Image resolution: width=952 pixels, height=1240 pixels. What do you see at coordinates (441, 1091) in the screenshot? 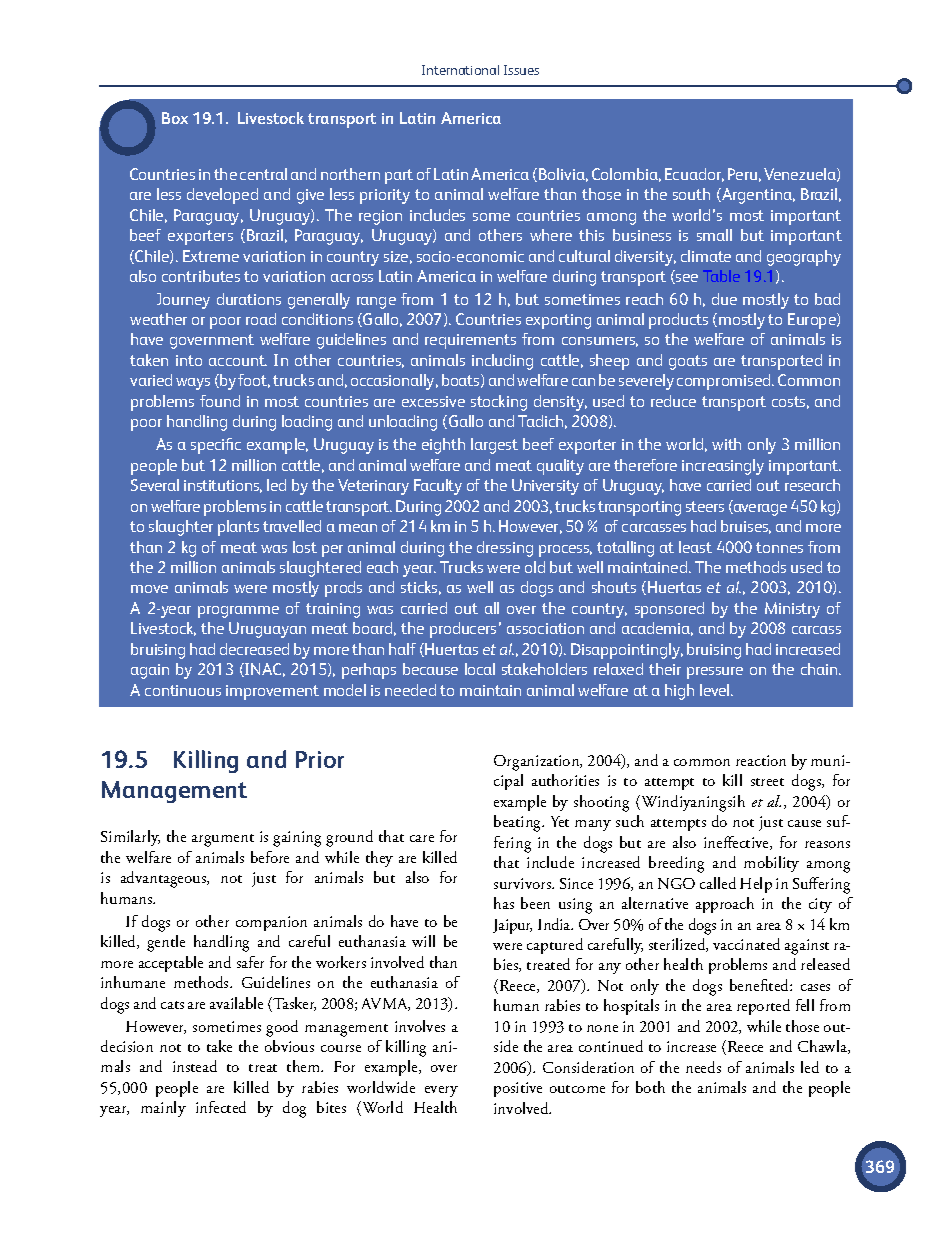
I see `every` at bounding box center [441, 1091].
